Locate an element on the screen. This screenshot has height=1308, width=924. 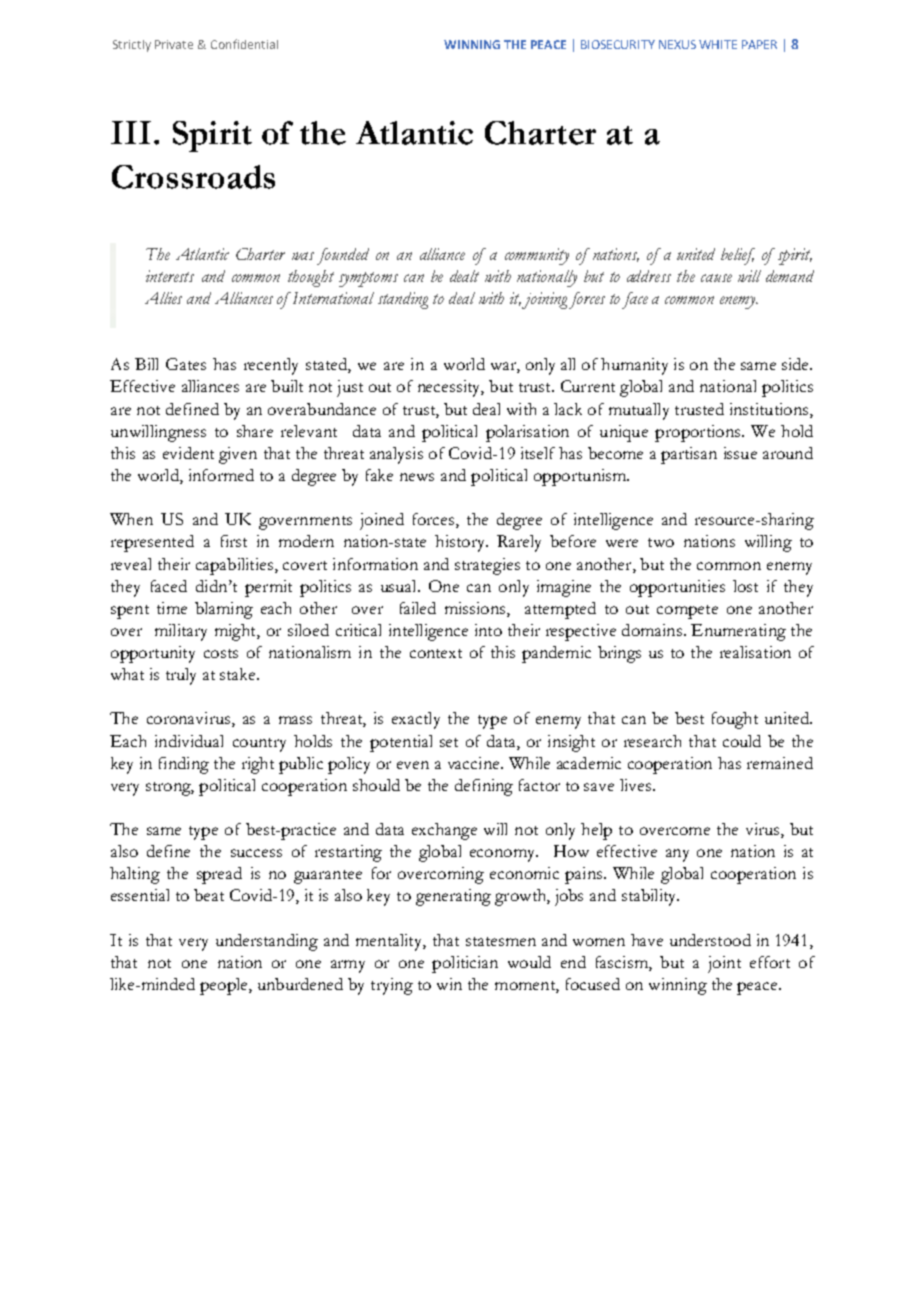
BIOSECURITY is located at coordinates (618, 44).
